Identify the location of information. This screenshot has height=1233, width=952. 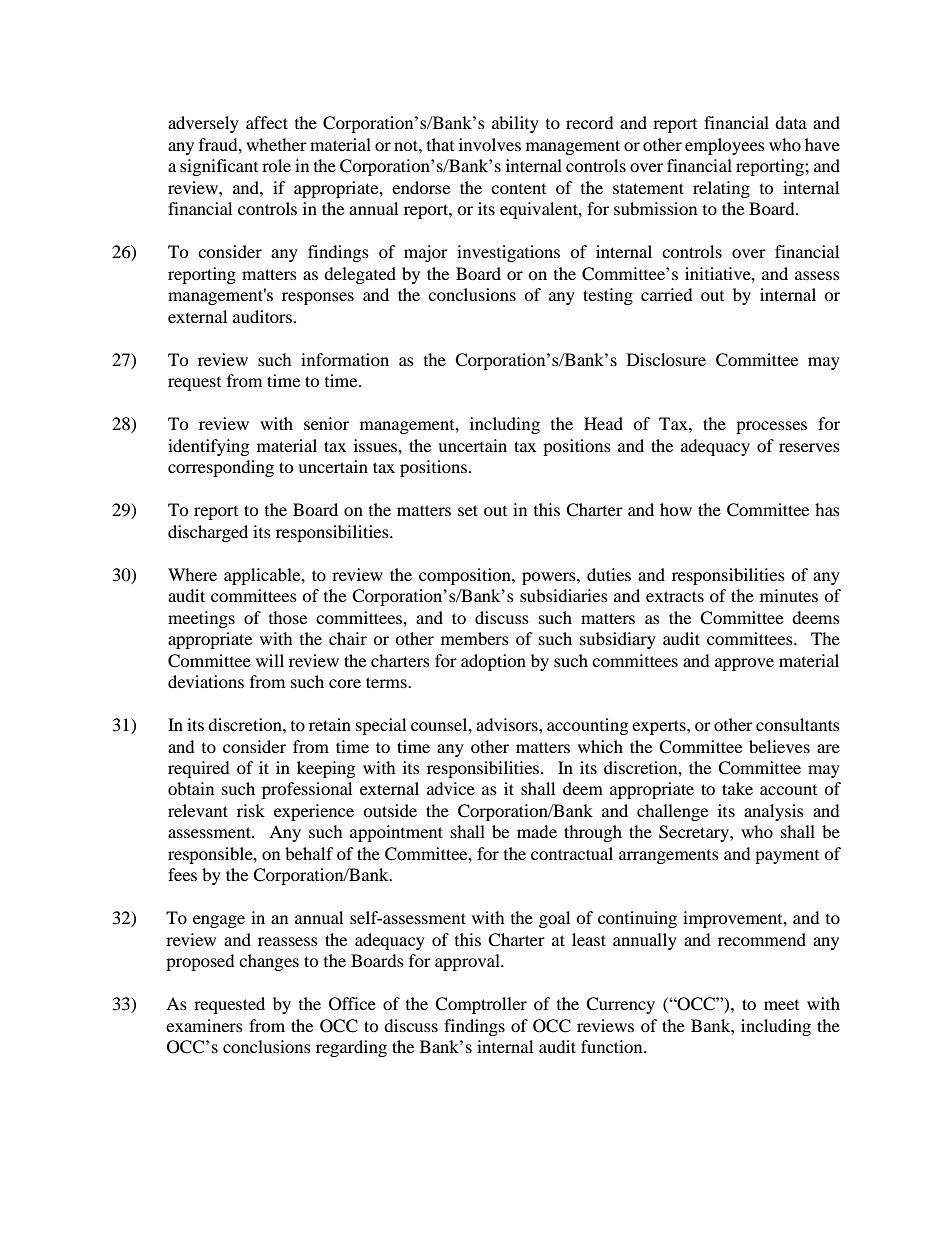
(345, 359).
